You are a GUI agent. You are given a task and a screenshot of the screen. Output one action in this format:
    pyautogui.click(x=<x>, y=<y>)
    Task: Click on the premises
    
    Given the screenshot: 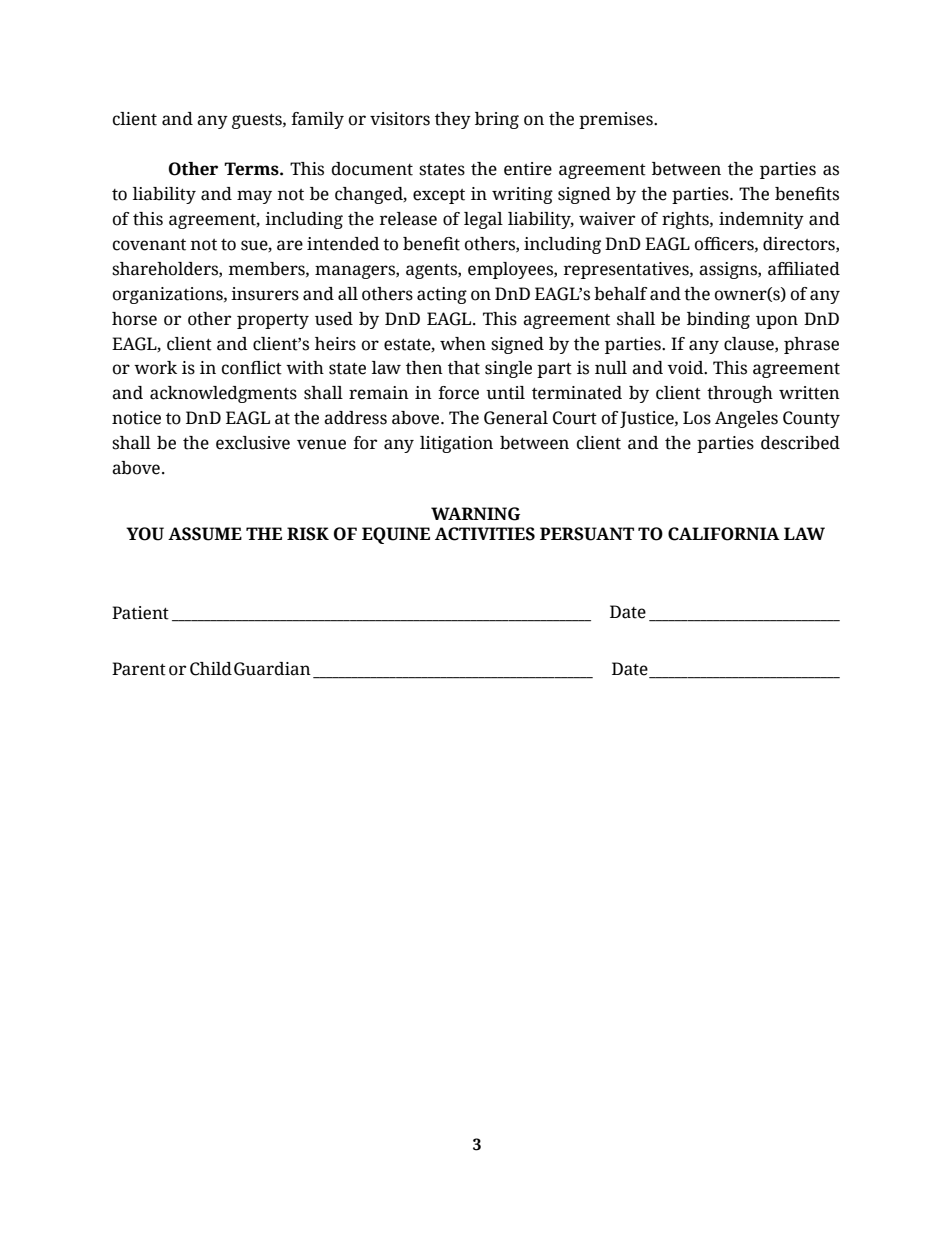 What is the action you would take?
    pyautogui.click(x=617, y=120)
